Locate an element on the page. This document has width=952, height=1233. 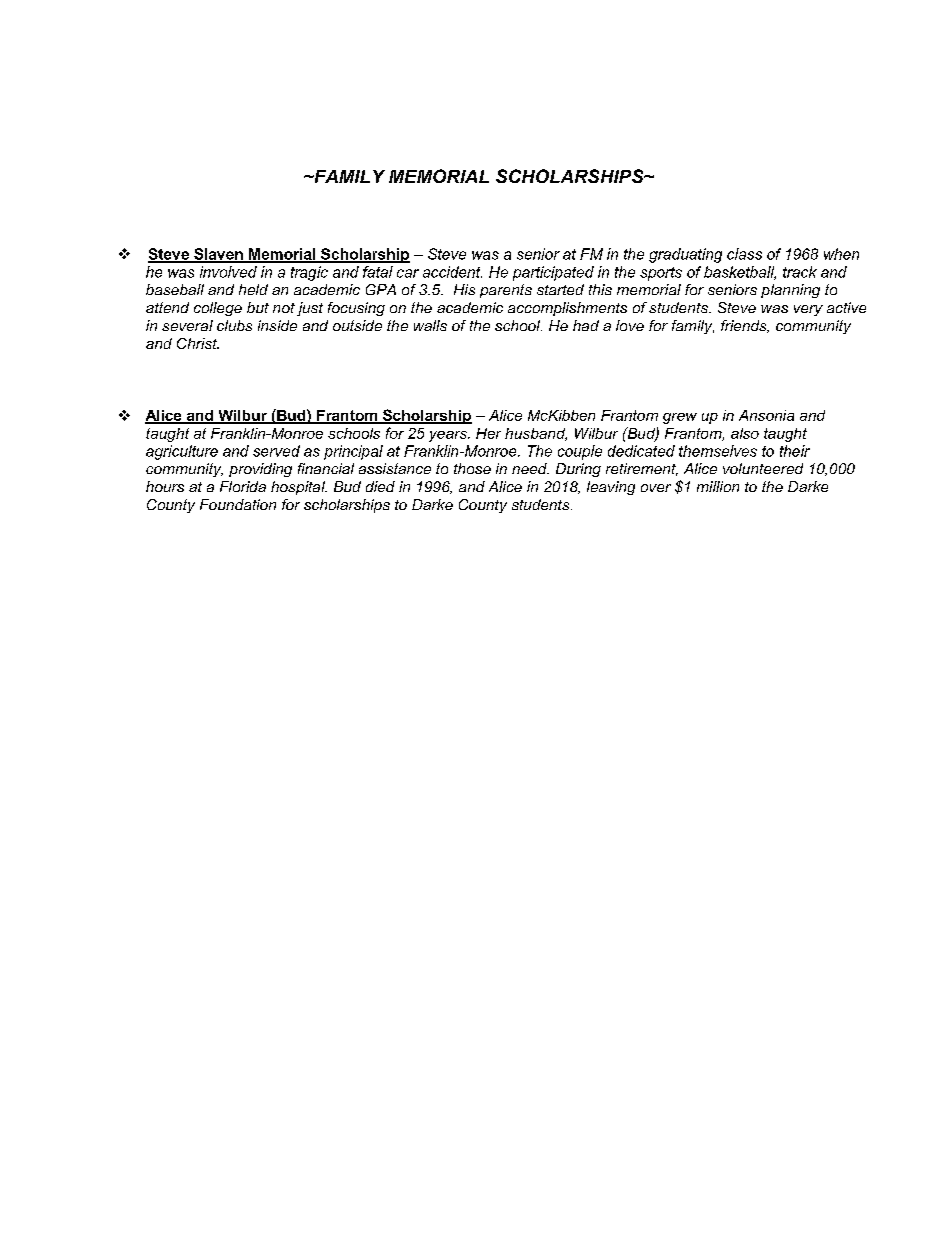
Foundation is located at coordinates (238, 504).
